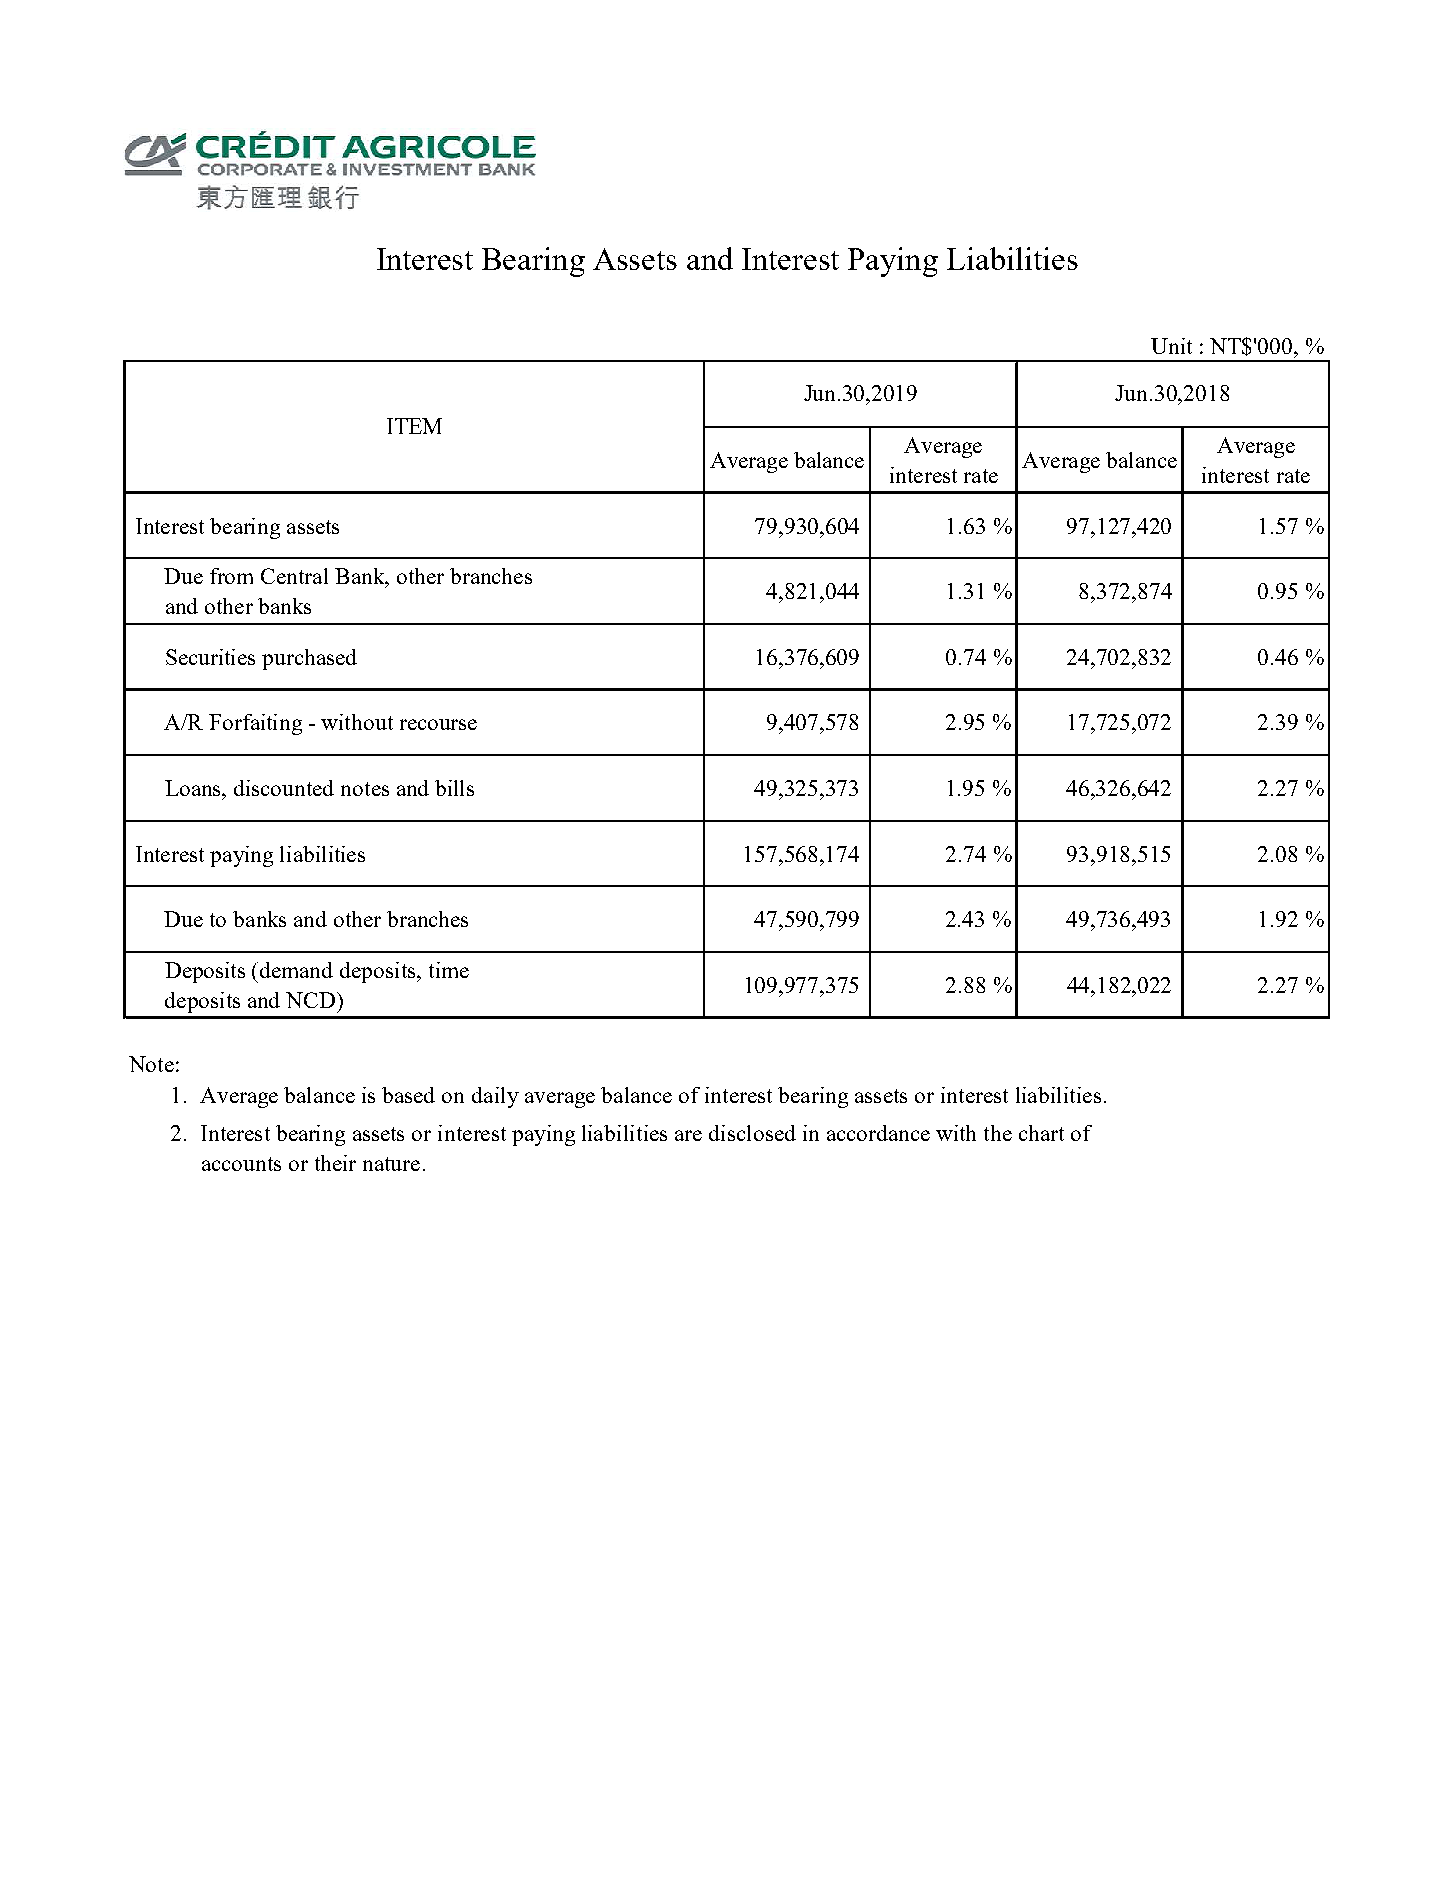 Image resolution: width=1456 pixels, height=1884 pixels. Describe the element at coordinates (231, 576) in the screenshot. I see `from` at that location.
